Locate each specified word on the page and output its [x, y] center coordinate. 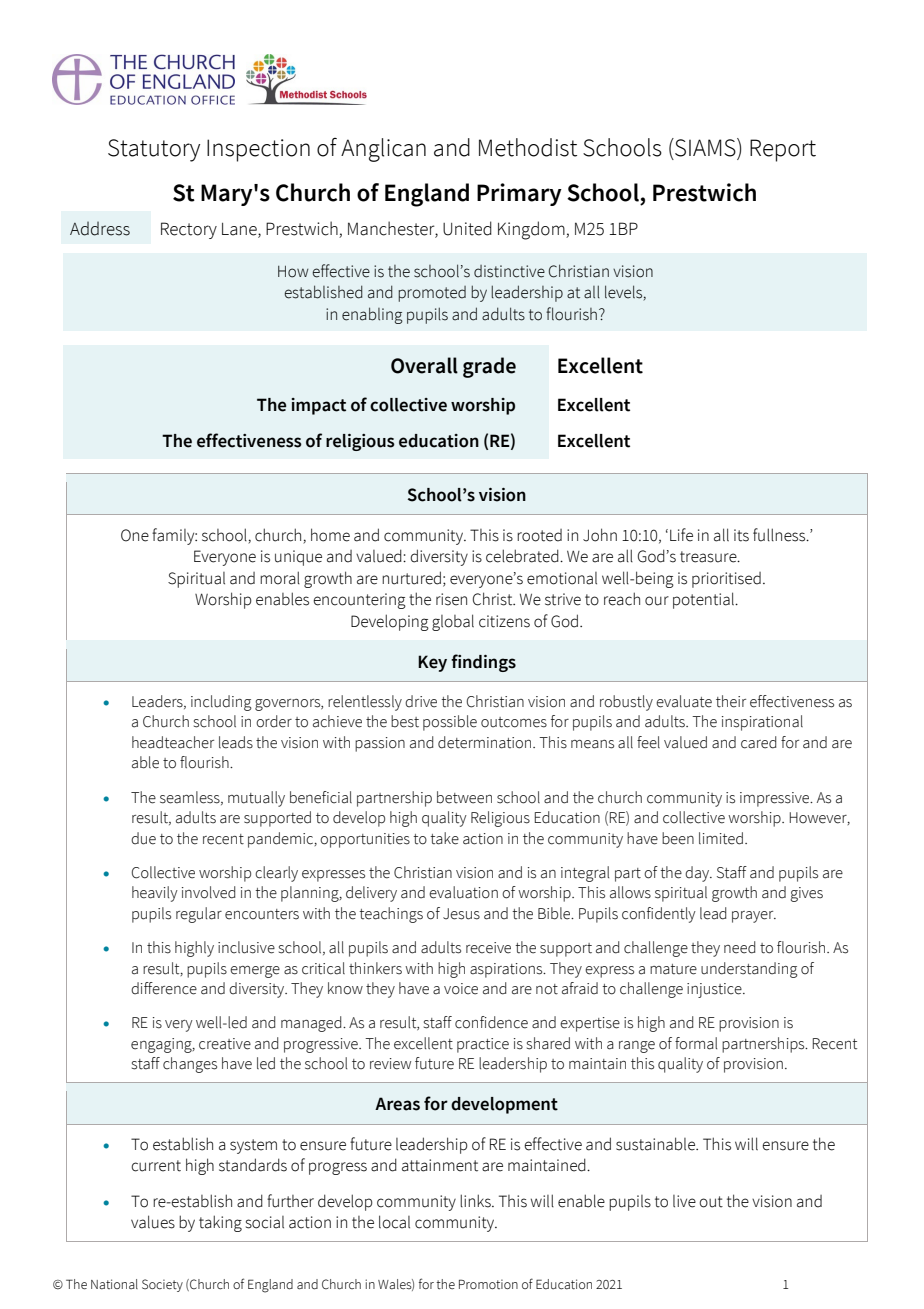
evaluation [463, 892]
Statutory [154, 150]
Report [783, 150]
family [174, 536]
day [698, 874]
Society [162, 1285]
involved [208, 892]
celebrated [523, 556]
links [476, 1201]
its [741, 535]
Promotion [488, 1284]
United [467, 228]
